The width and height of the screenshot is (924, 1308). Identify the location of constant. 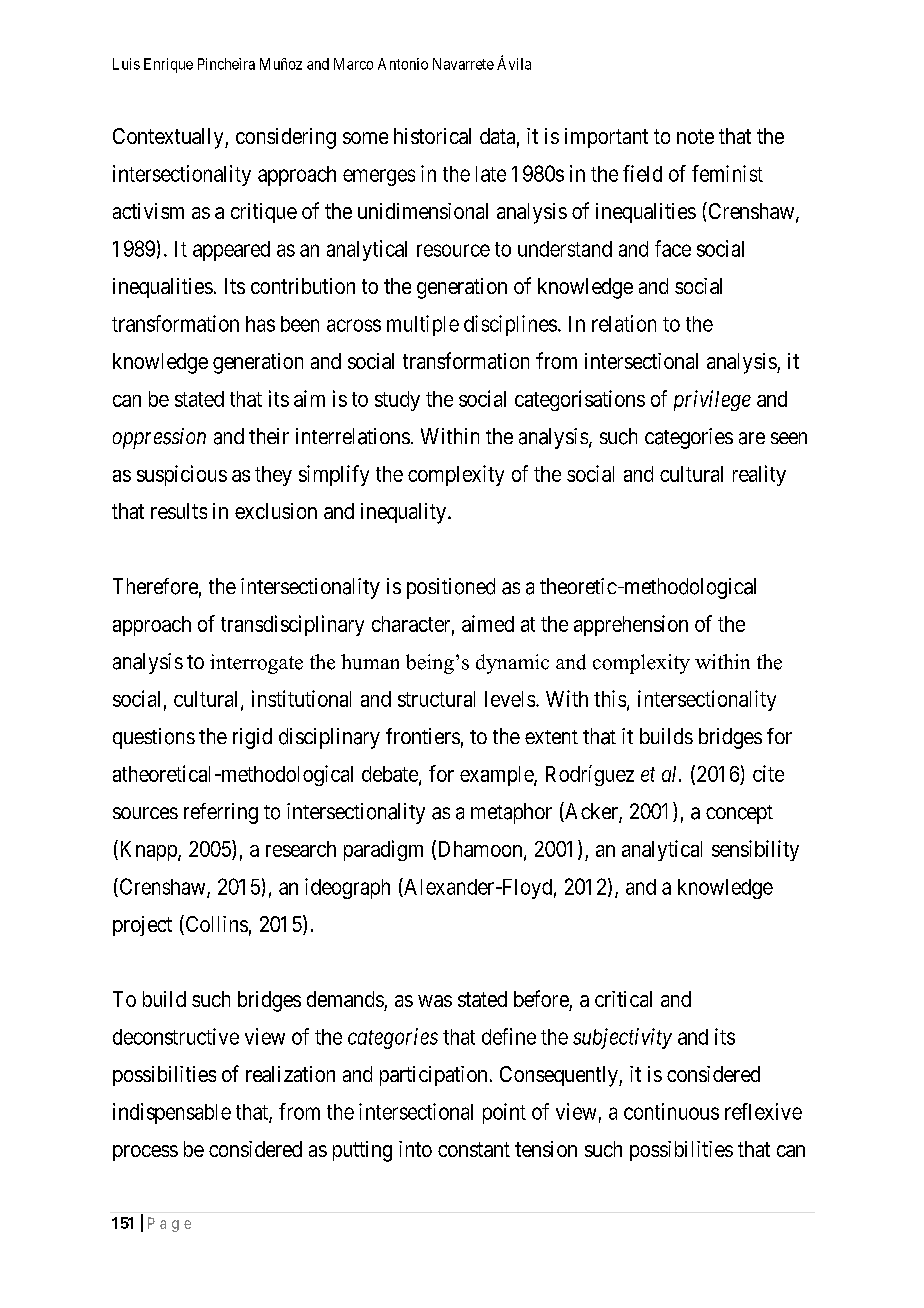
(474, 1149).
